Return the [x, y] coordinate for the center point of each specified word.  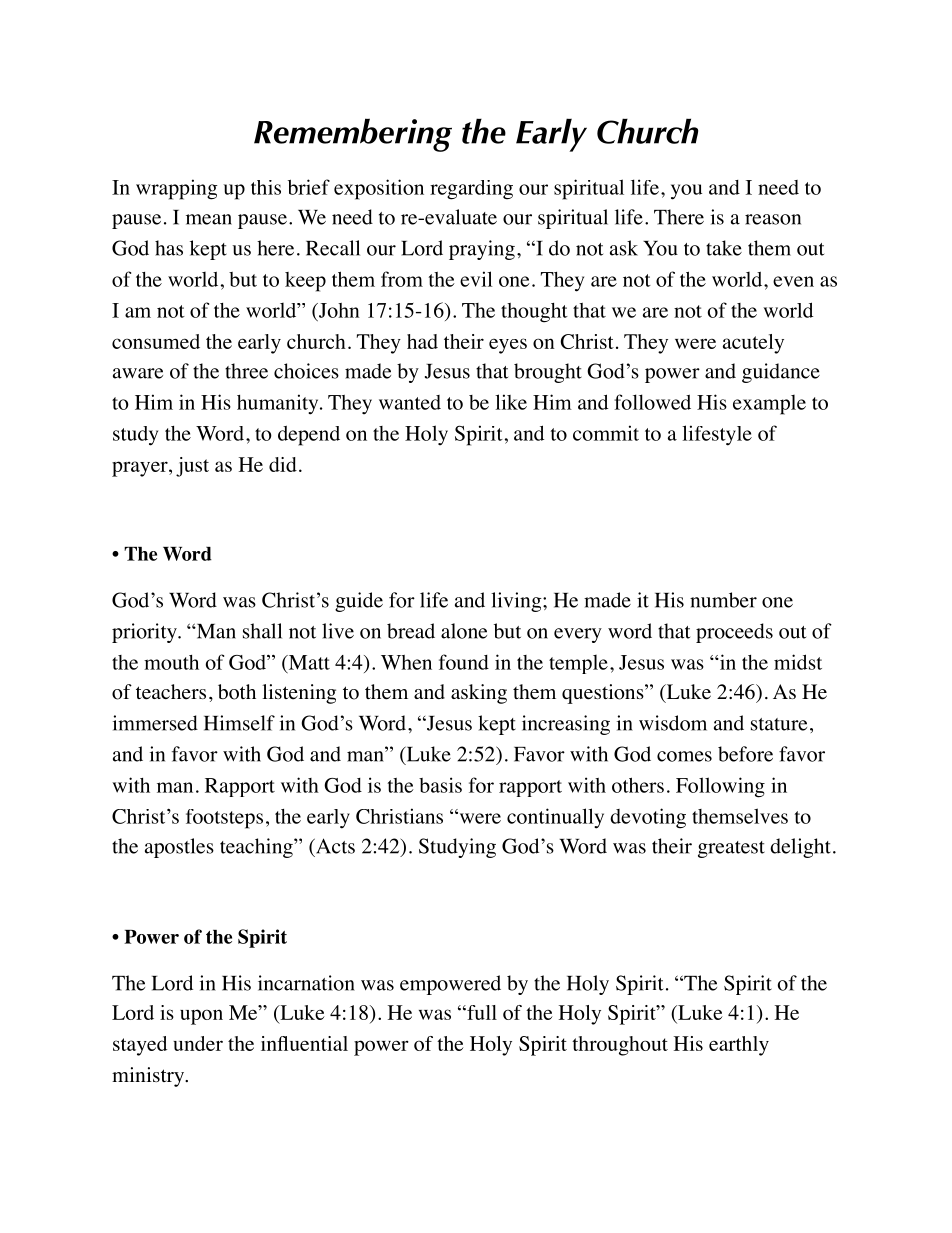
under [198, 1043]
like [511, 402]
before [745, 754]
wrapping [177, 189]
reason [773, 219]
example [769, 405]
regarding [471, 190]
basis [440, 785]
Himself [239, 723]
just [192, 467]
